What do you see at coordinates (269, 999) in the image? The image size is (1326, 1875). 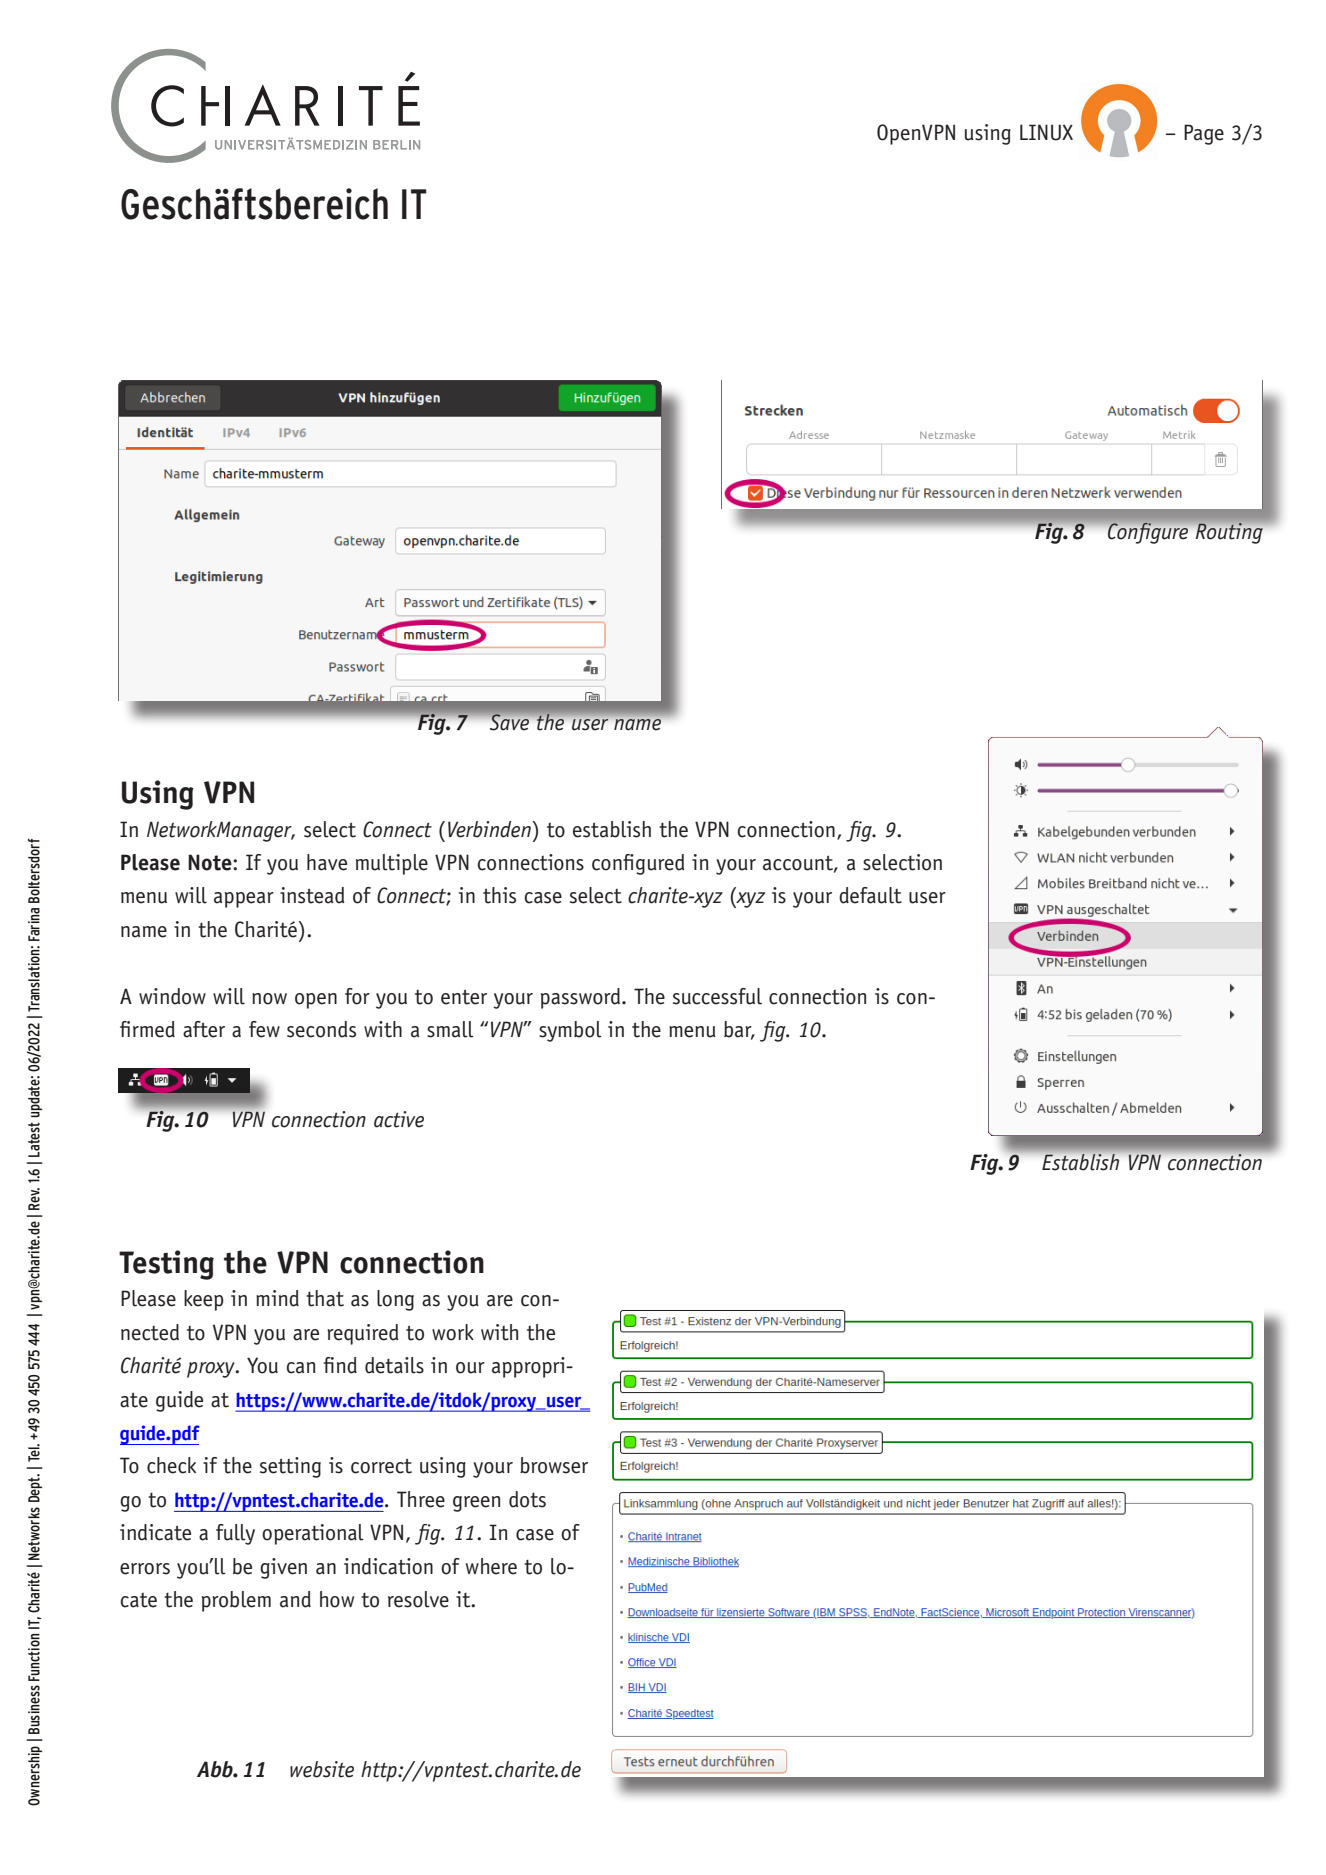 I see `now` at bounding box center [269, 999].
